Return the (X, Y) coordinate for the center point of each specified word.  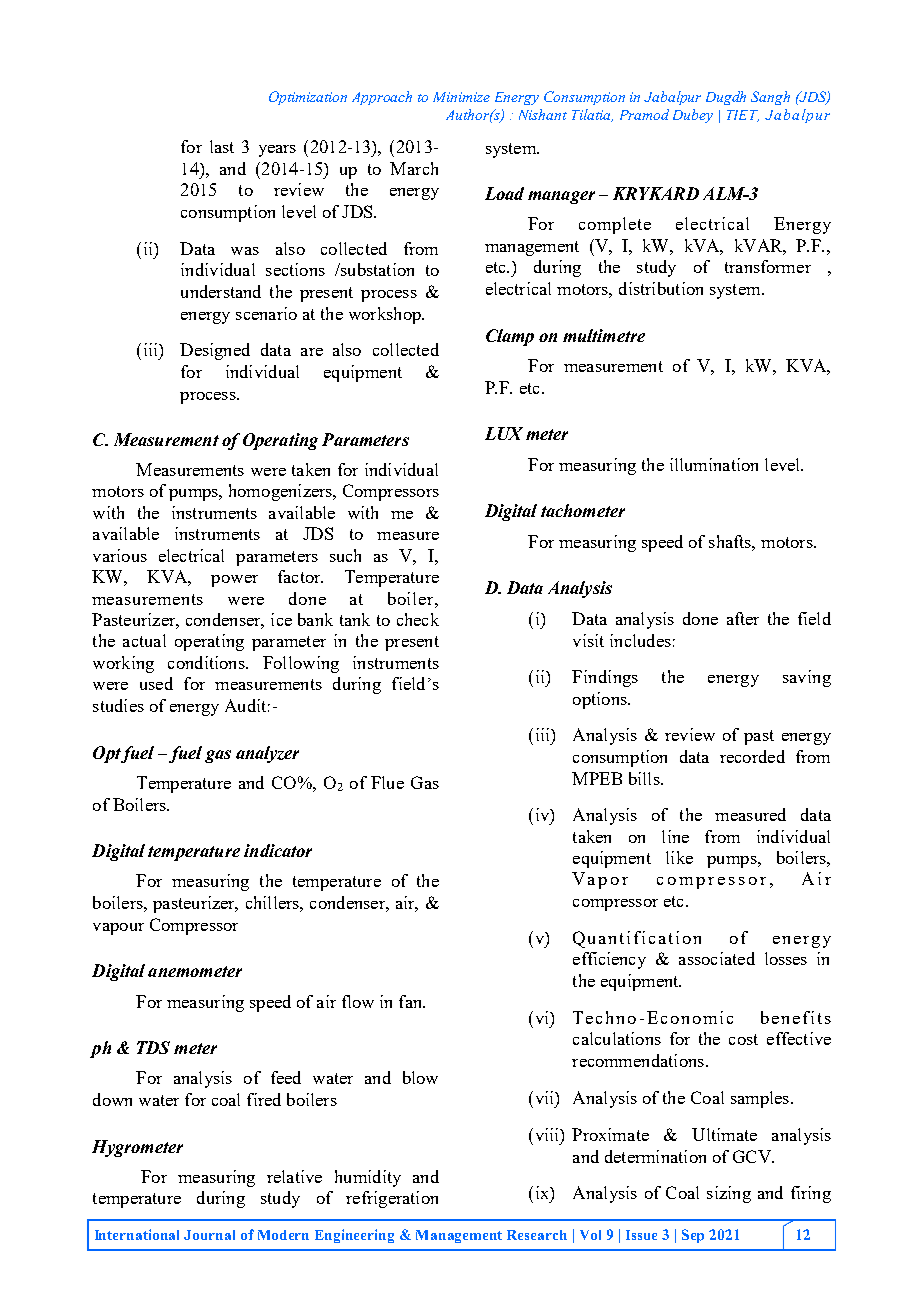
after (743, 618)
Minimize (461, 97)
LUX (504, 433)
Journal (209, 1235)
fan (412, 1001)
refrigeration (392, 1199)
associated (717, 958)
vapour (118, 929)
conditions (207, 662)
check (418, 619)
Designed (215, 351)
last (222, 146)
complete (615, 225)
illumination (714, 464)
